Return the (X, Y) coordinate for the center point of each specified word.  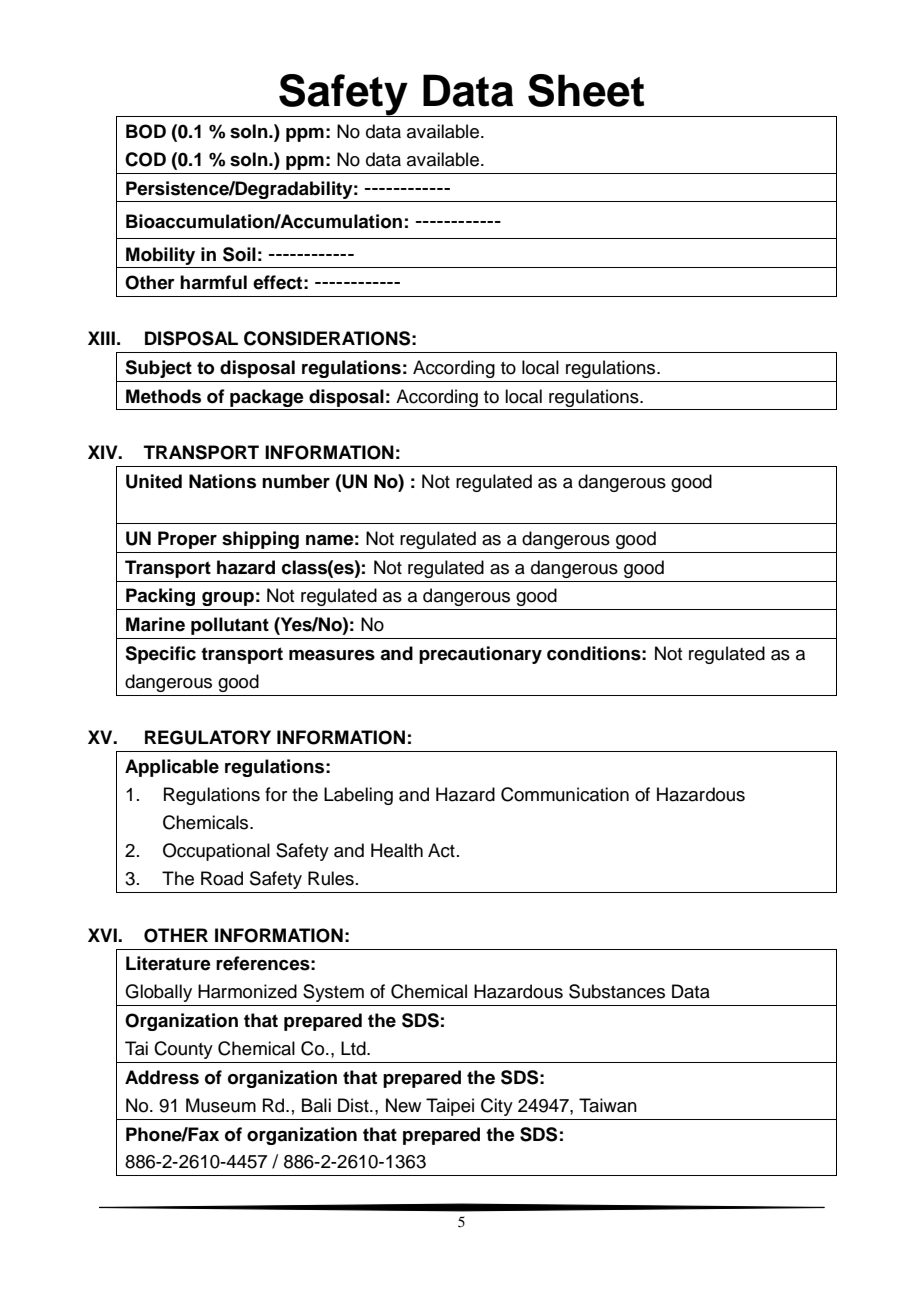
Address (162, 1077)
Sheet (586, 90)
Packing (160, 597)
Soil (239, 254)
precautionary (480, 655)
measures (332, 655)
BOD (146, 131)
